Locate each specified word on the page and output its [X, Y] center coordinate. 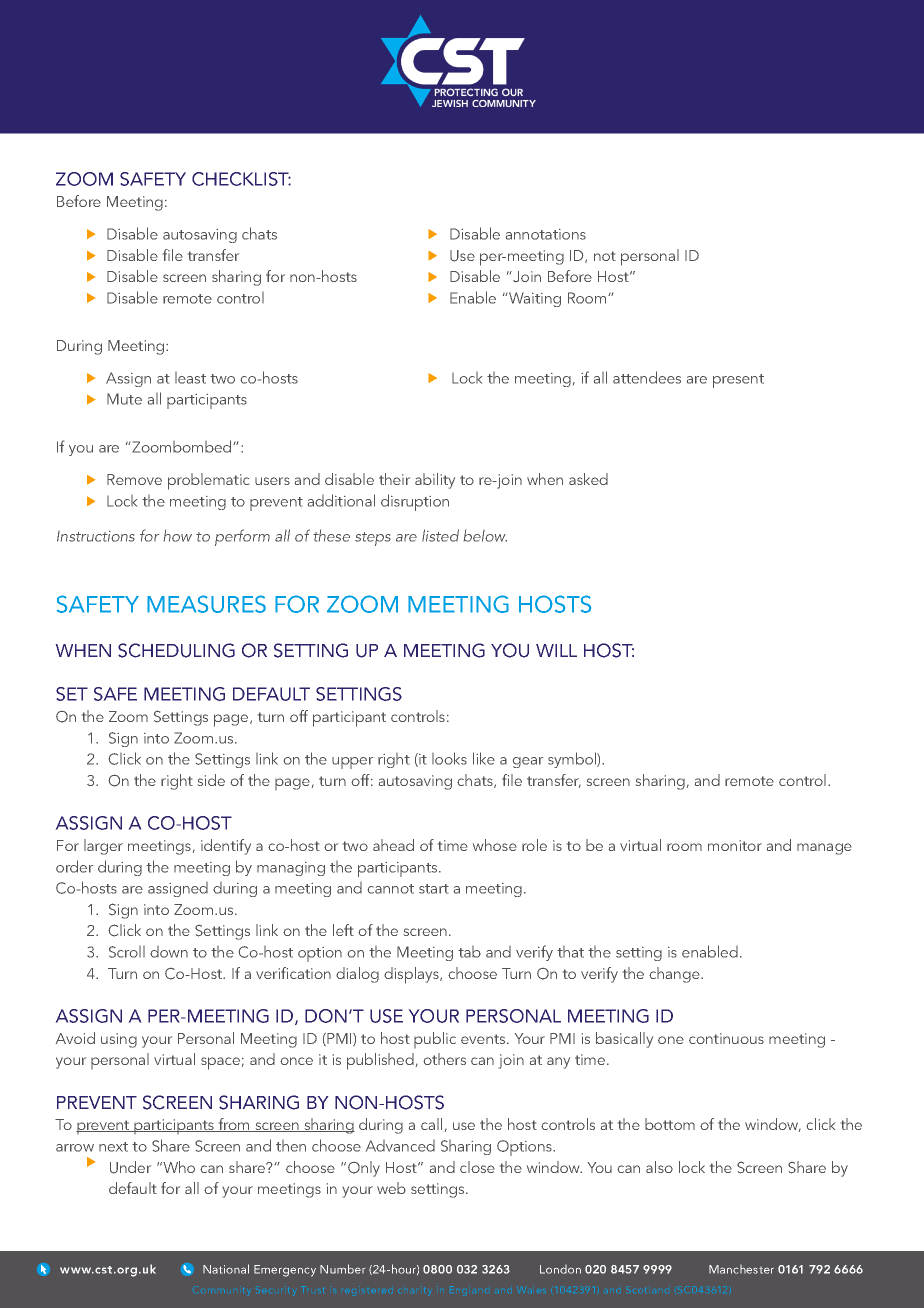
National [226, 1269]
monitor [735, 845]
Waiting [535, 299]
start [434, 889]
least [190, 378]
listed [440, 535]
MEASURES [206, 604]
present [738, 381]
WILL [556, 650]
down [169, 952]
